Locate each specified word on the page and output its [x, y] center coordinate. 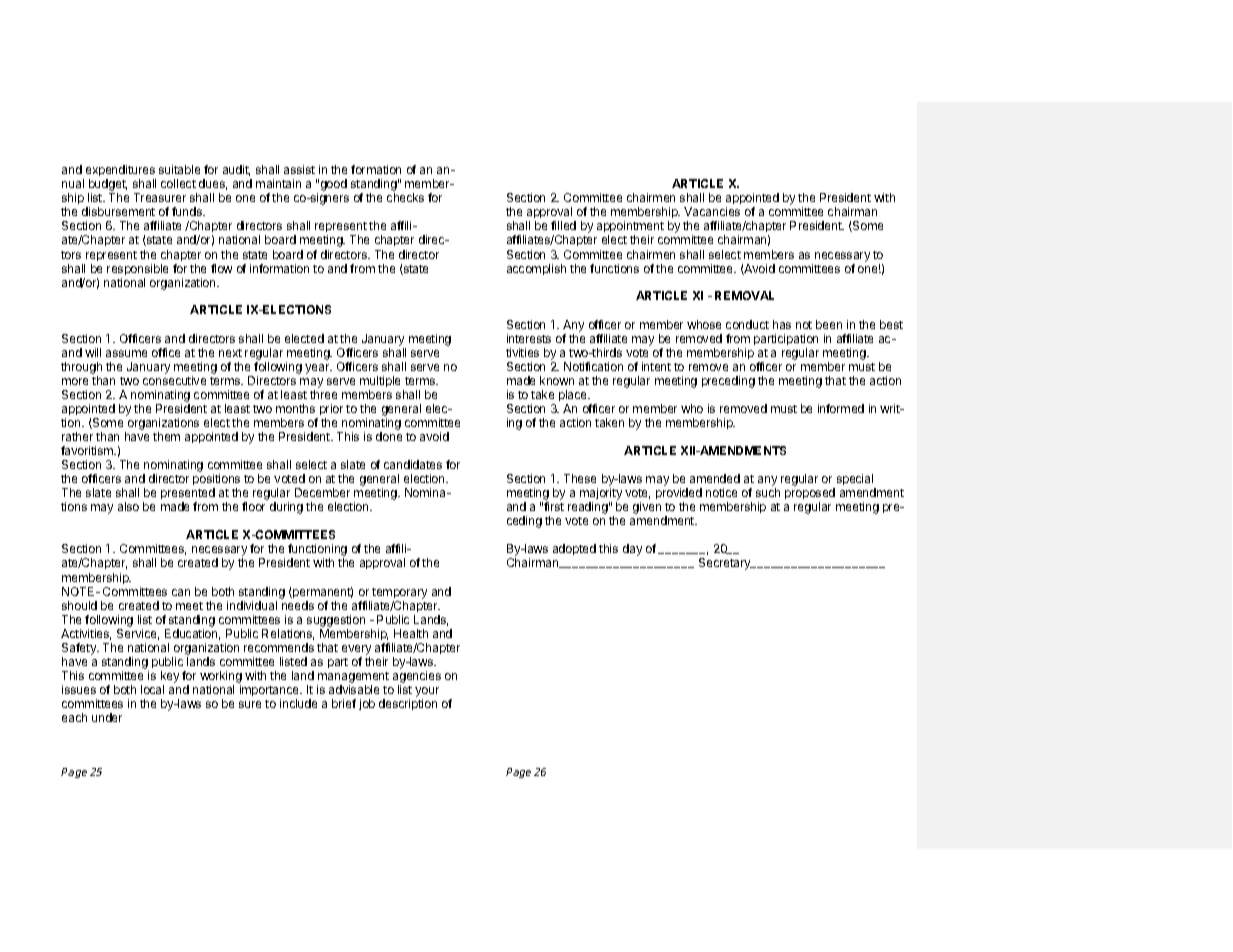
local [152, 689]
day [632, 550]
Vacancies [712, 211]
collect [178, 183]
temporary [399, 593]
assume [126, 353]
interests [529, 338]
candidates [413, 464]
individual [252, 605]
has [782, 324]
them [166, 436]
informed [841, 408]
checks [405, 197]
